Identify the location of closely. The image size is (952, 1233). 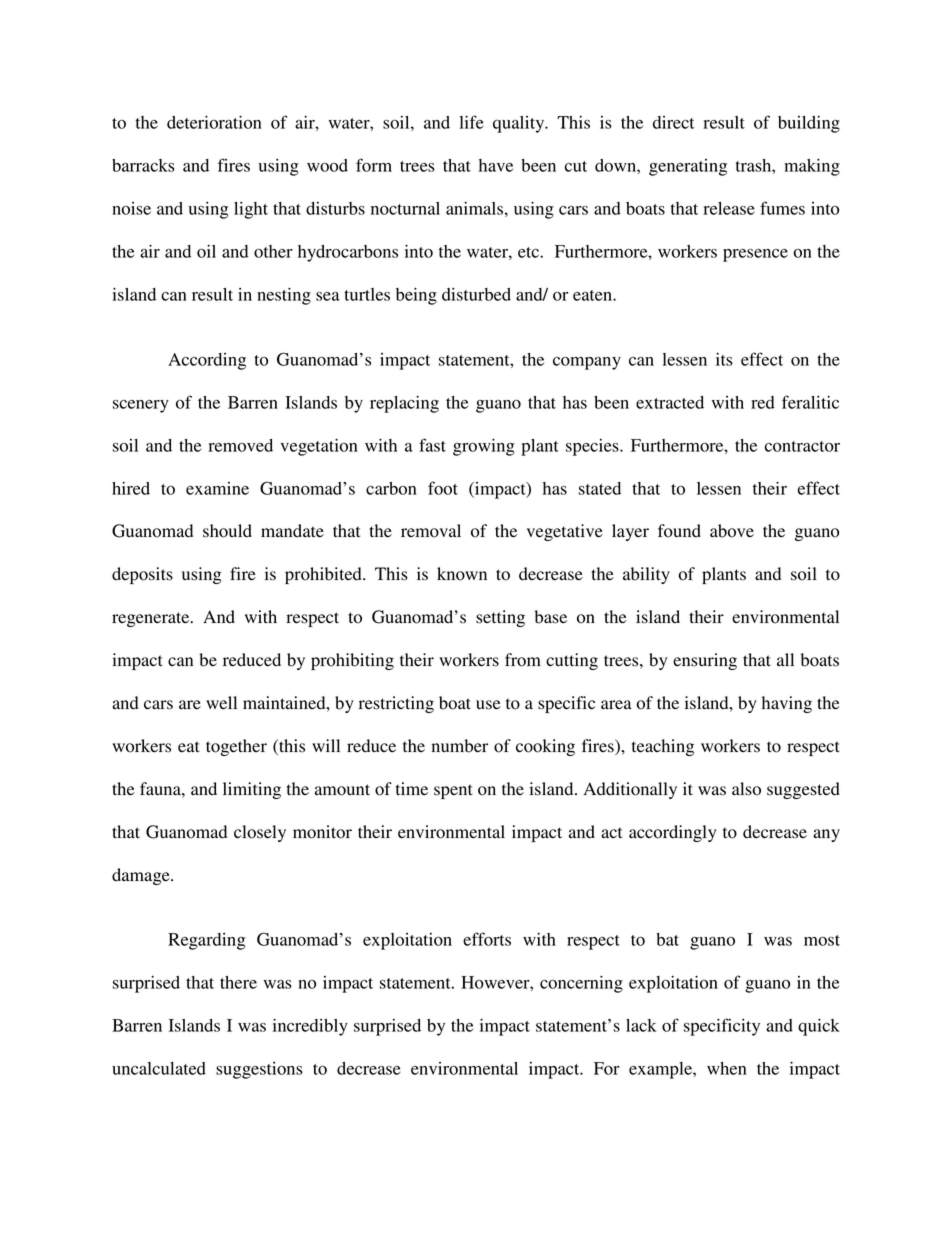
(260, 833).
